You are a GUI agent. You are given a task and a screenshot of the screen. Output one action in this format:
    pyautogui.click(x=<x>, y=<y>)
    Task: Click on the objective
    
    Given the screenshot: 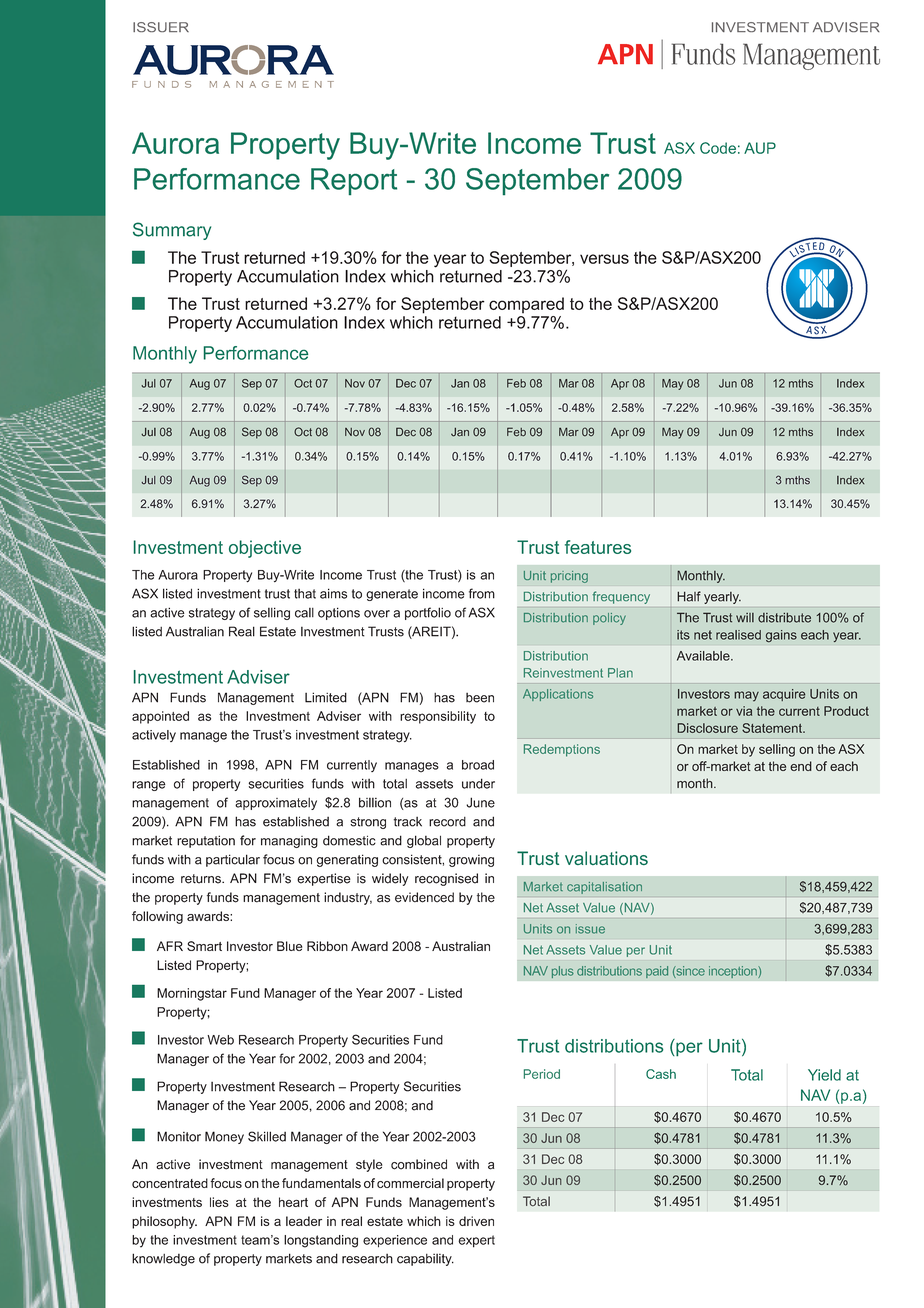 What is the action you would take?
    pyautogui.click(x=265, y=549)
